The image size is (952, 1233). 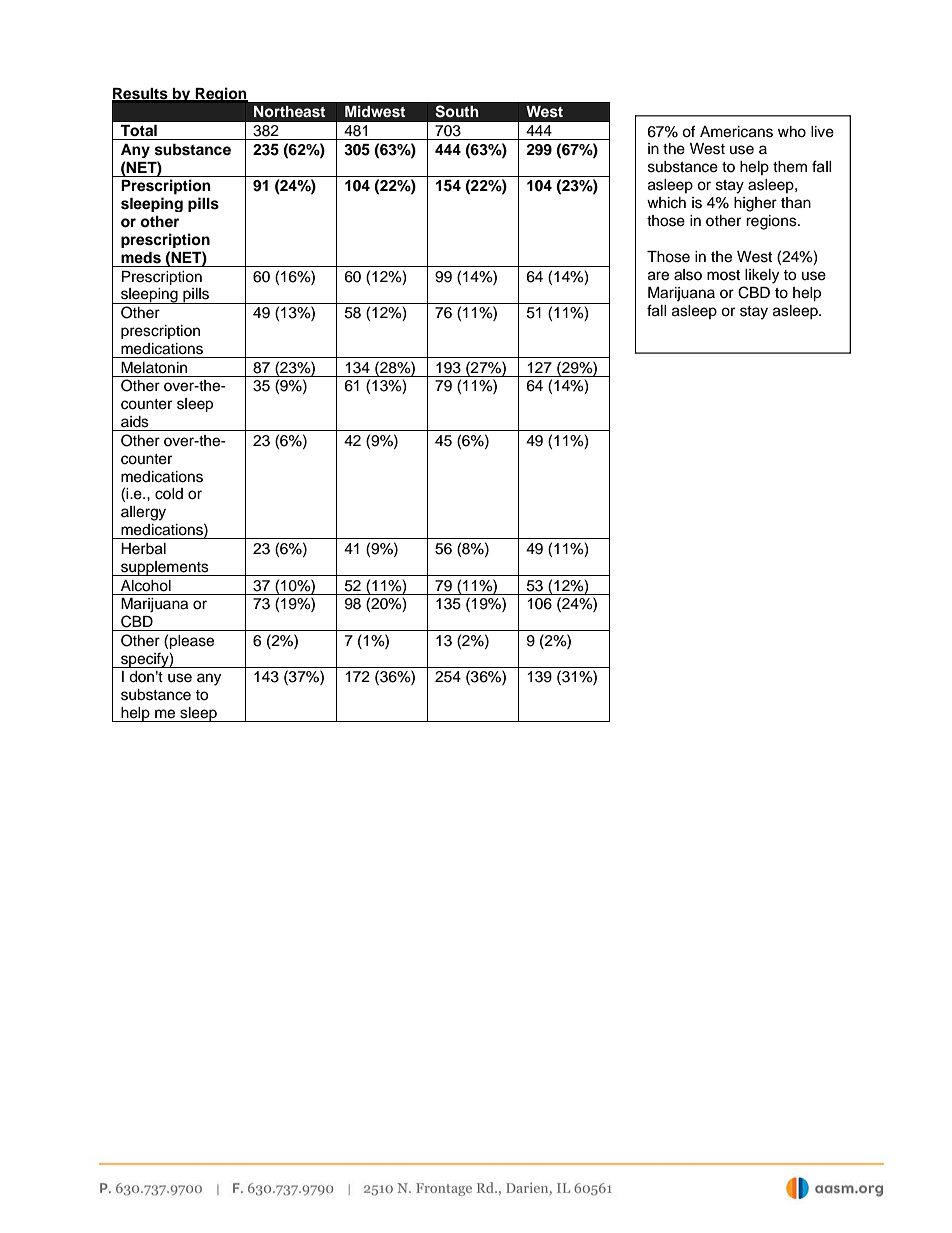 What do you see at coordinates (135, 422) in the screenshot?
I see `aids` at bounding box center [135, 422].
